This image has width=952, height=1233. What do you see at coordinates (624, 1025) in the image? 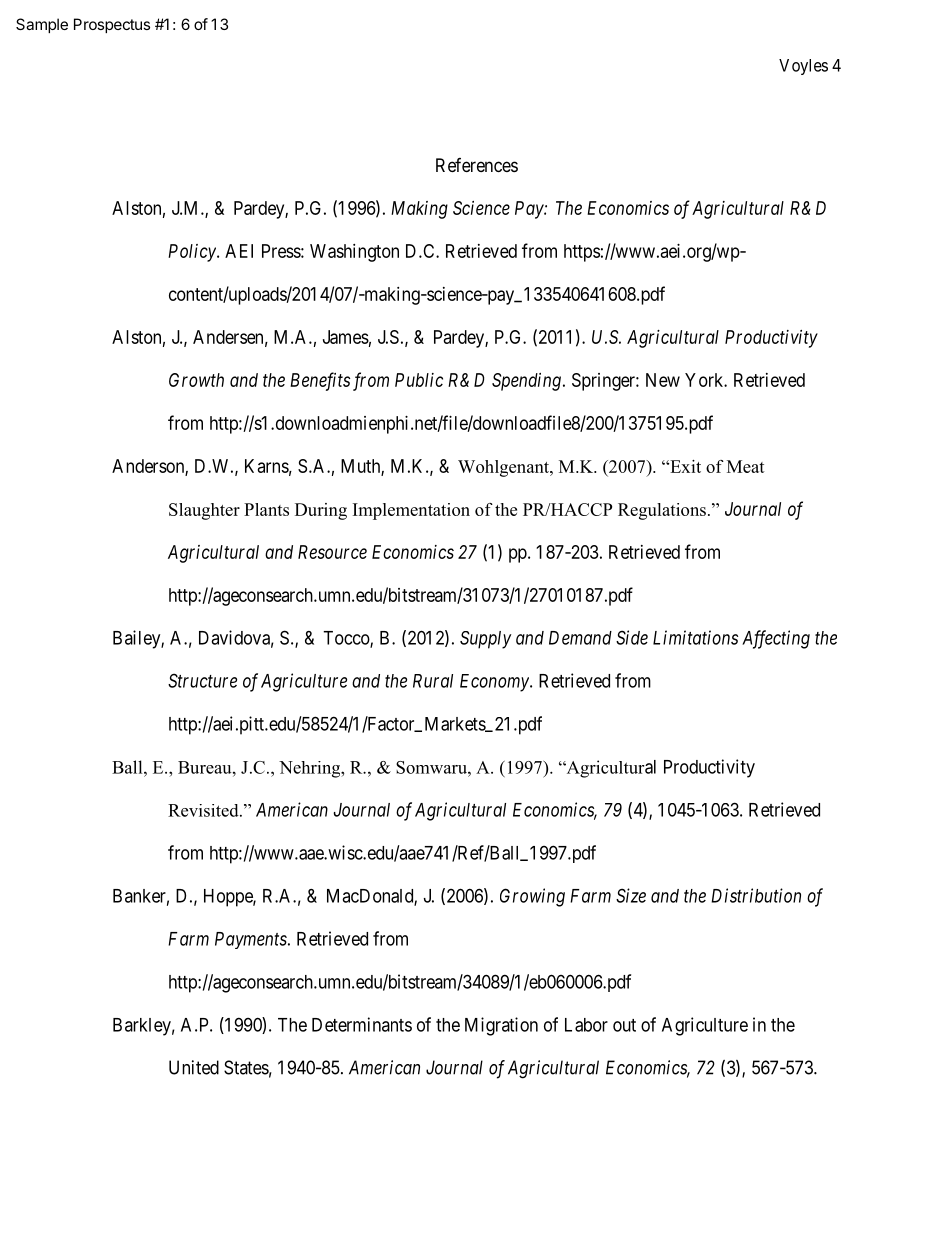
I see `out` at bounding box center [624, 1025].
